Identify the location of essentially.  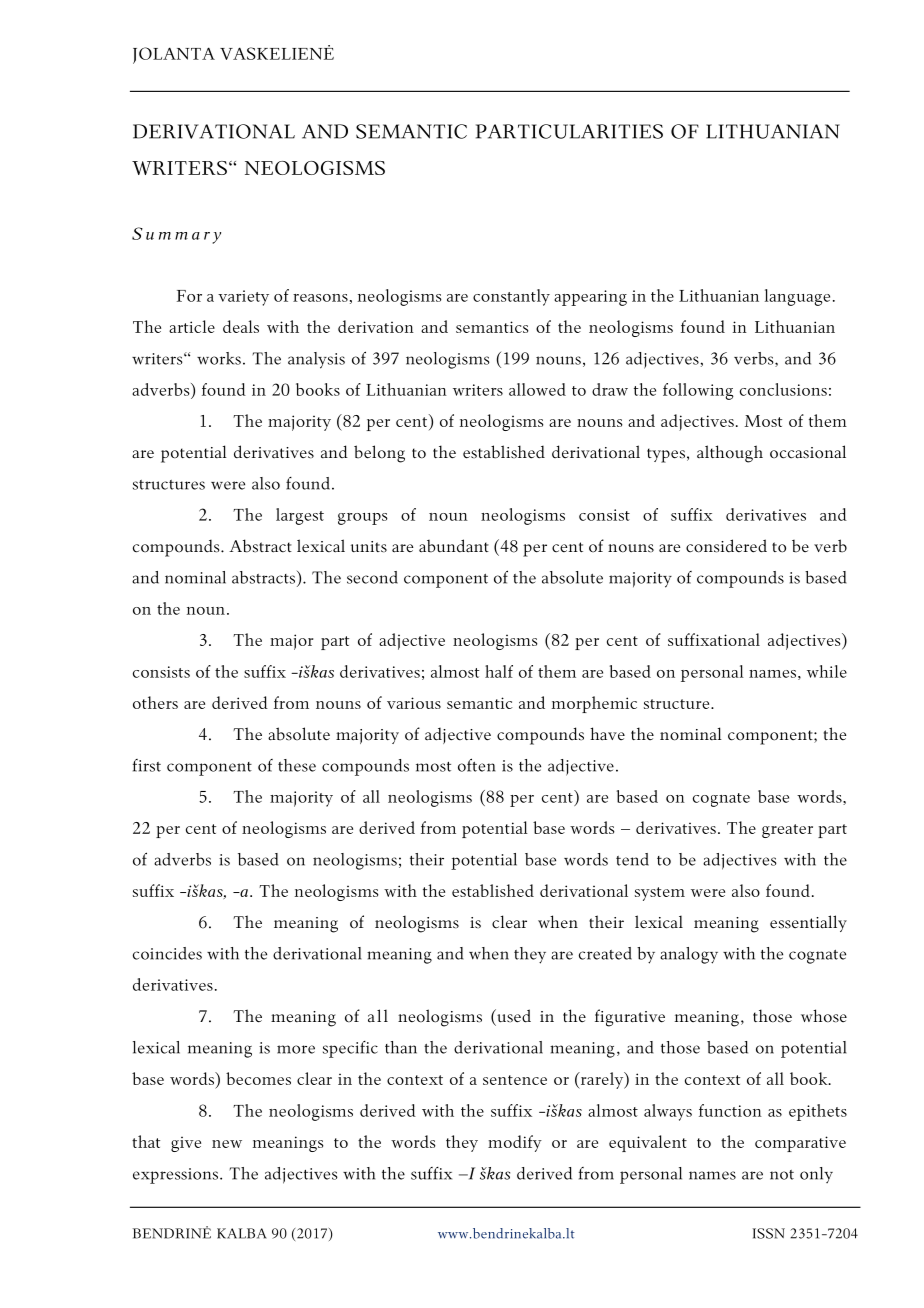
(808, 923).
